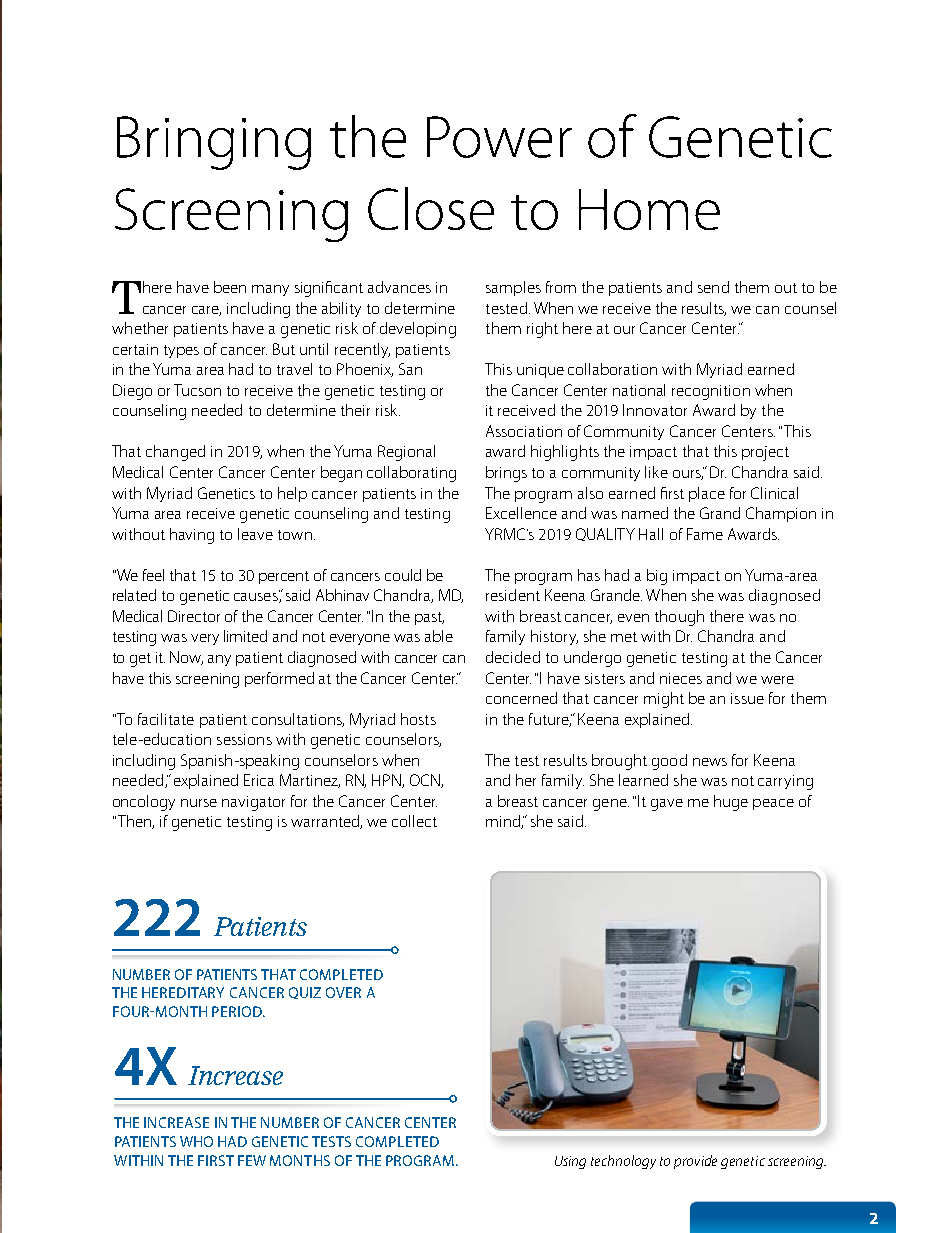 The height and width of the image is (1233, 952). I want to click on place, so click(707, 494).
